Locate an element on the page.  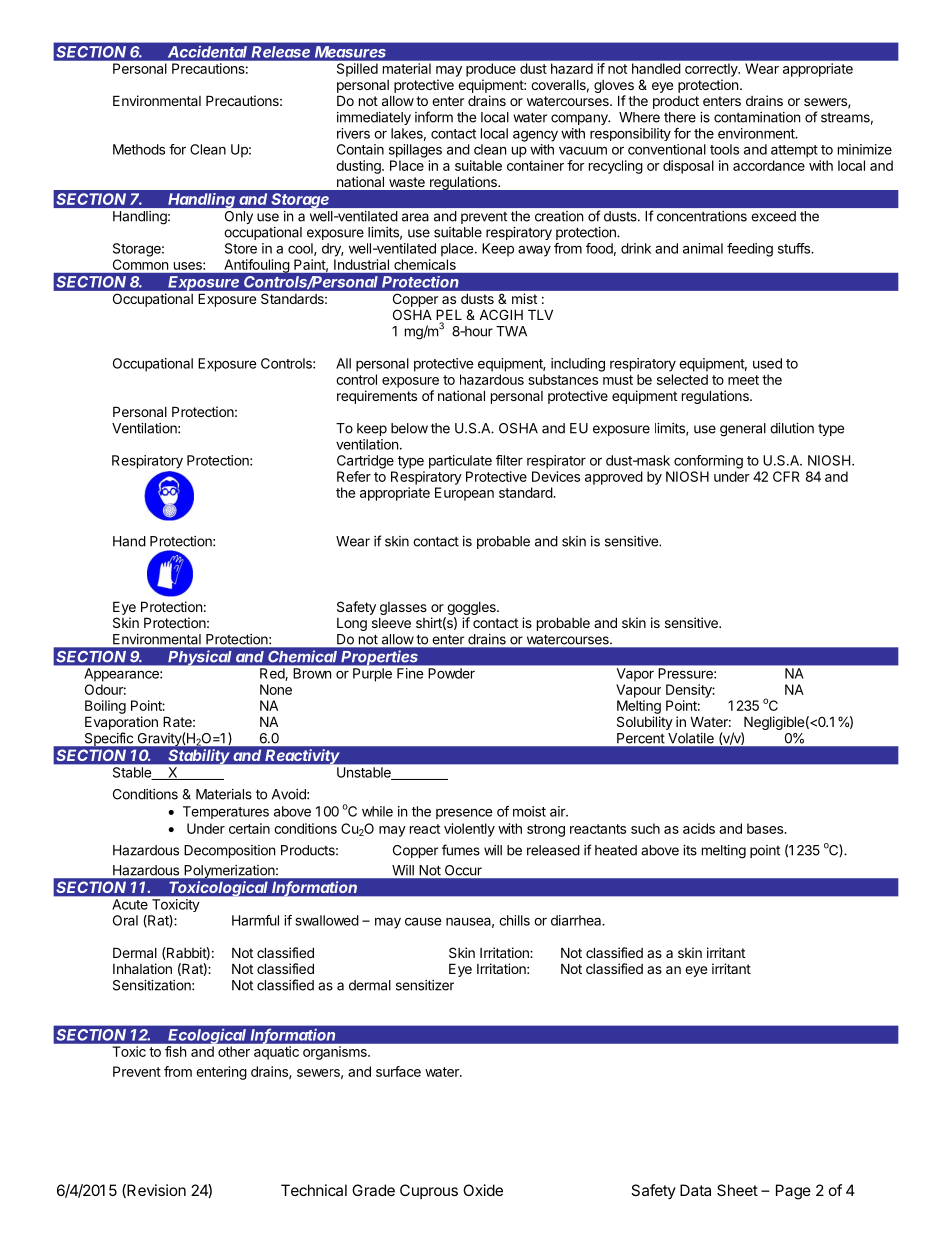
Red is located at coordinates (272, 673).
